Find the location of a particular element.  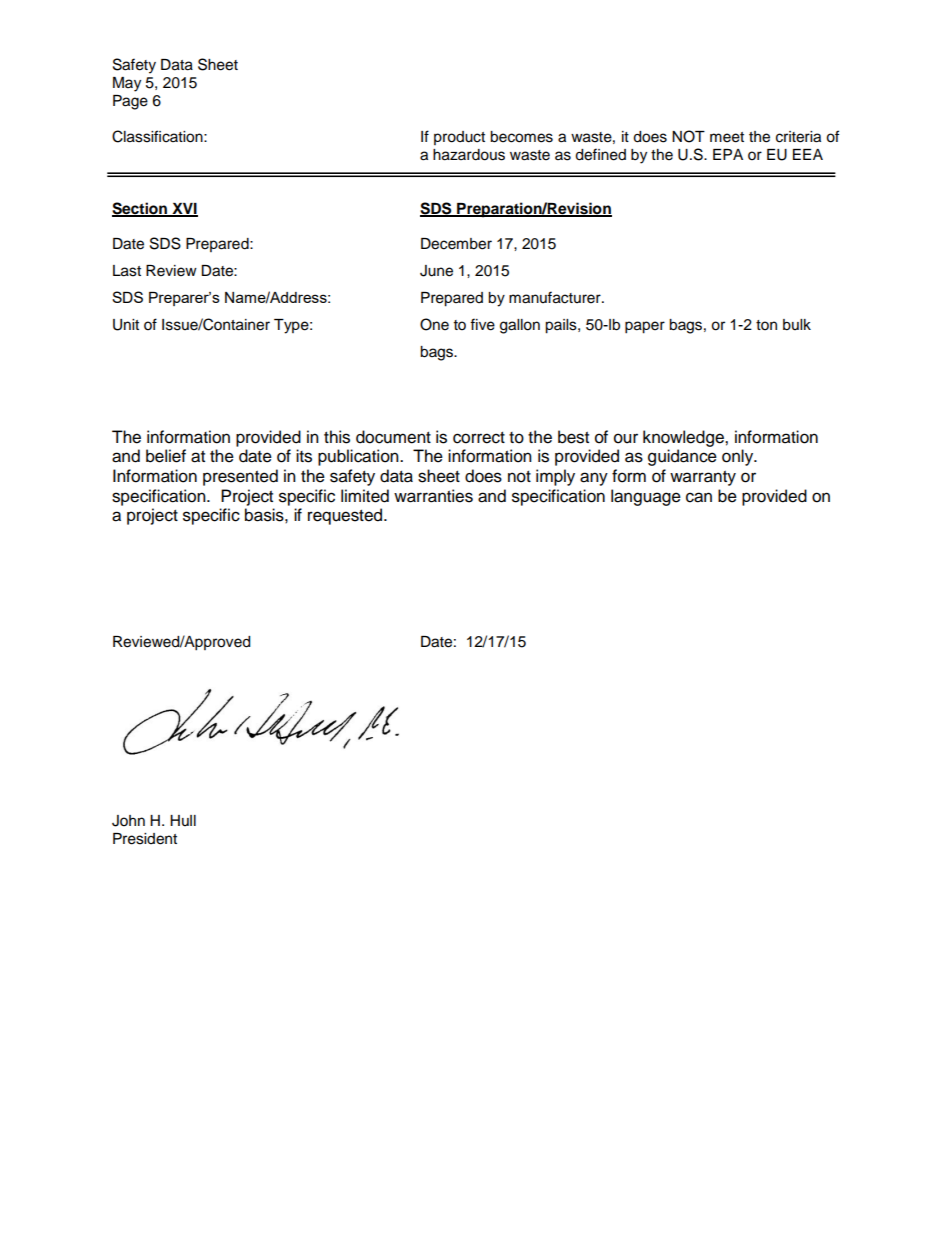

requested is located at coordinates (346, 516).
